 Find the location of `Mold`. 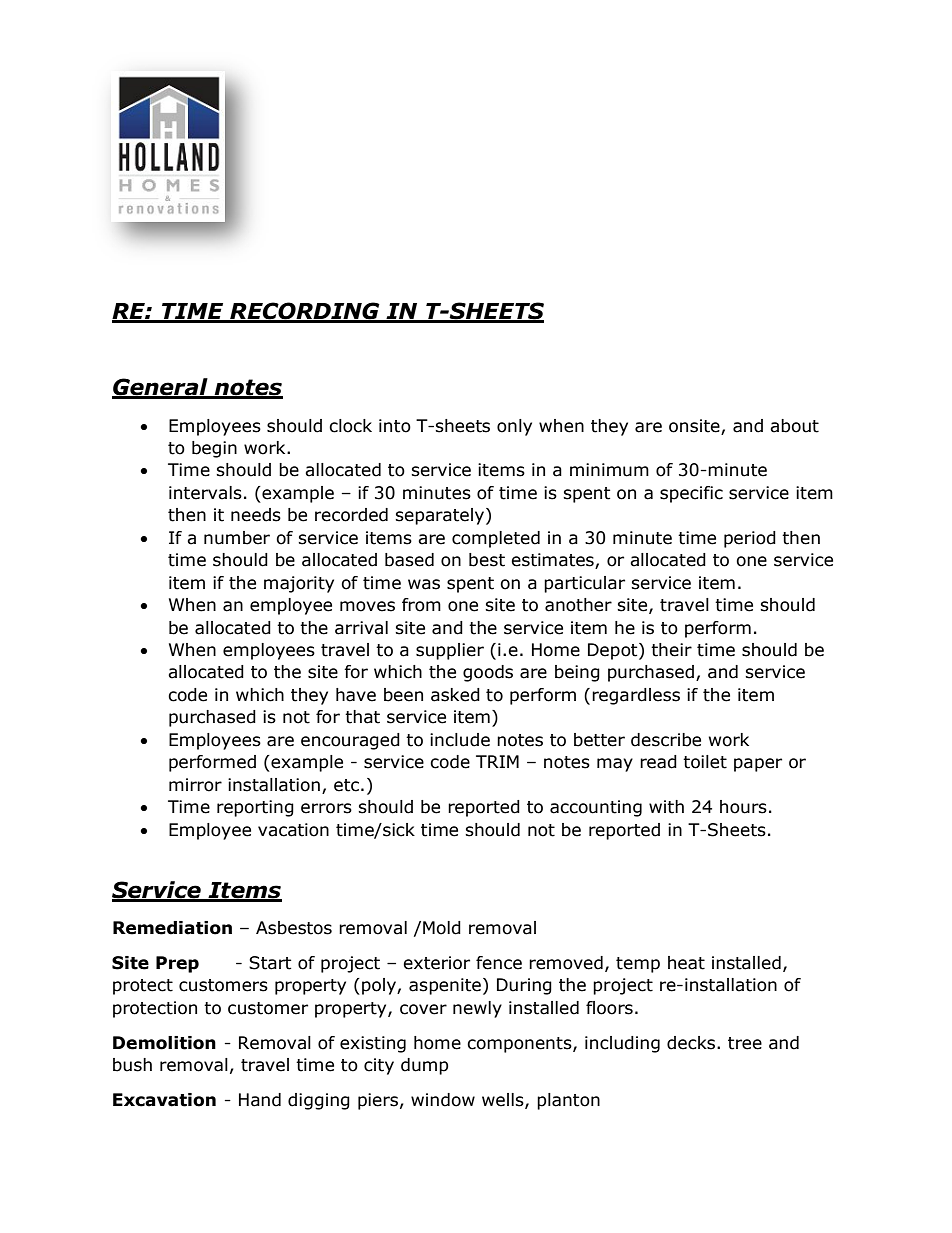

Mold is located at coordinates (442, 928).
